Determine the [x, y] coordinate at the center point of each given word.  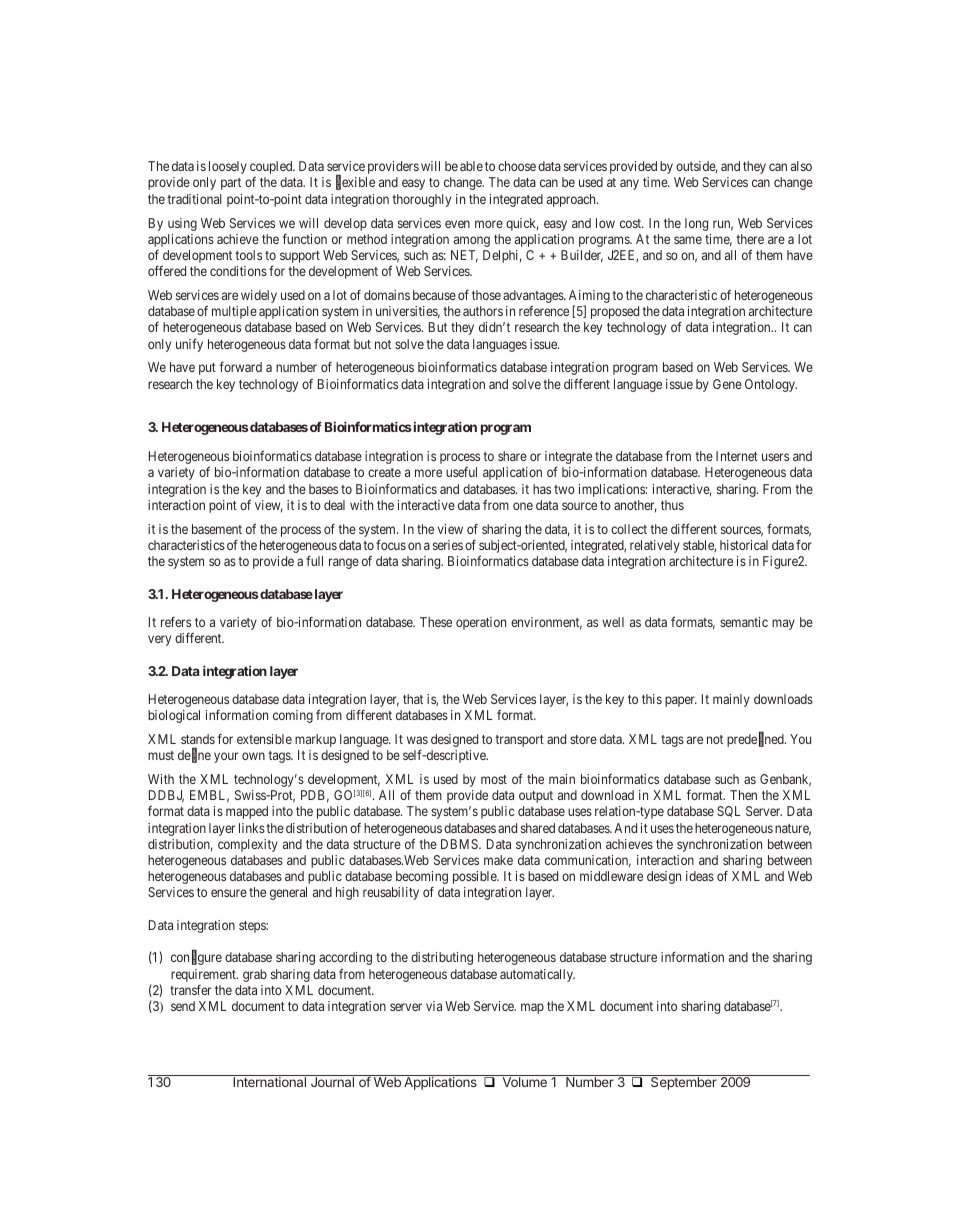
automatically [537, 975]
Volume [525, 1082]
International [269, 1082]
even [457, 224]
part [231, 184]
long [696, 224]
